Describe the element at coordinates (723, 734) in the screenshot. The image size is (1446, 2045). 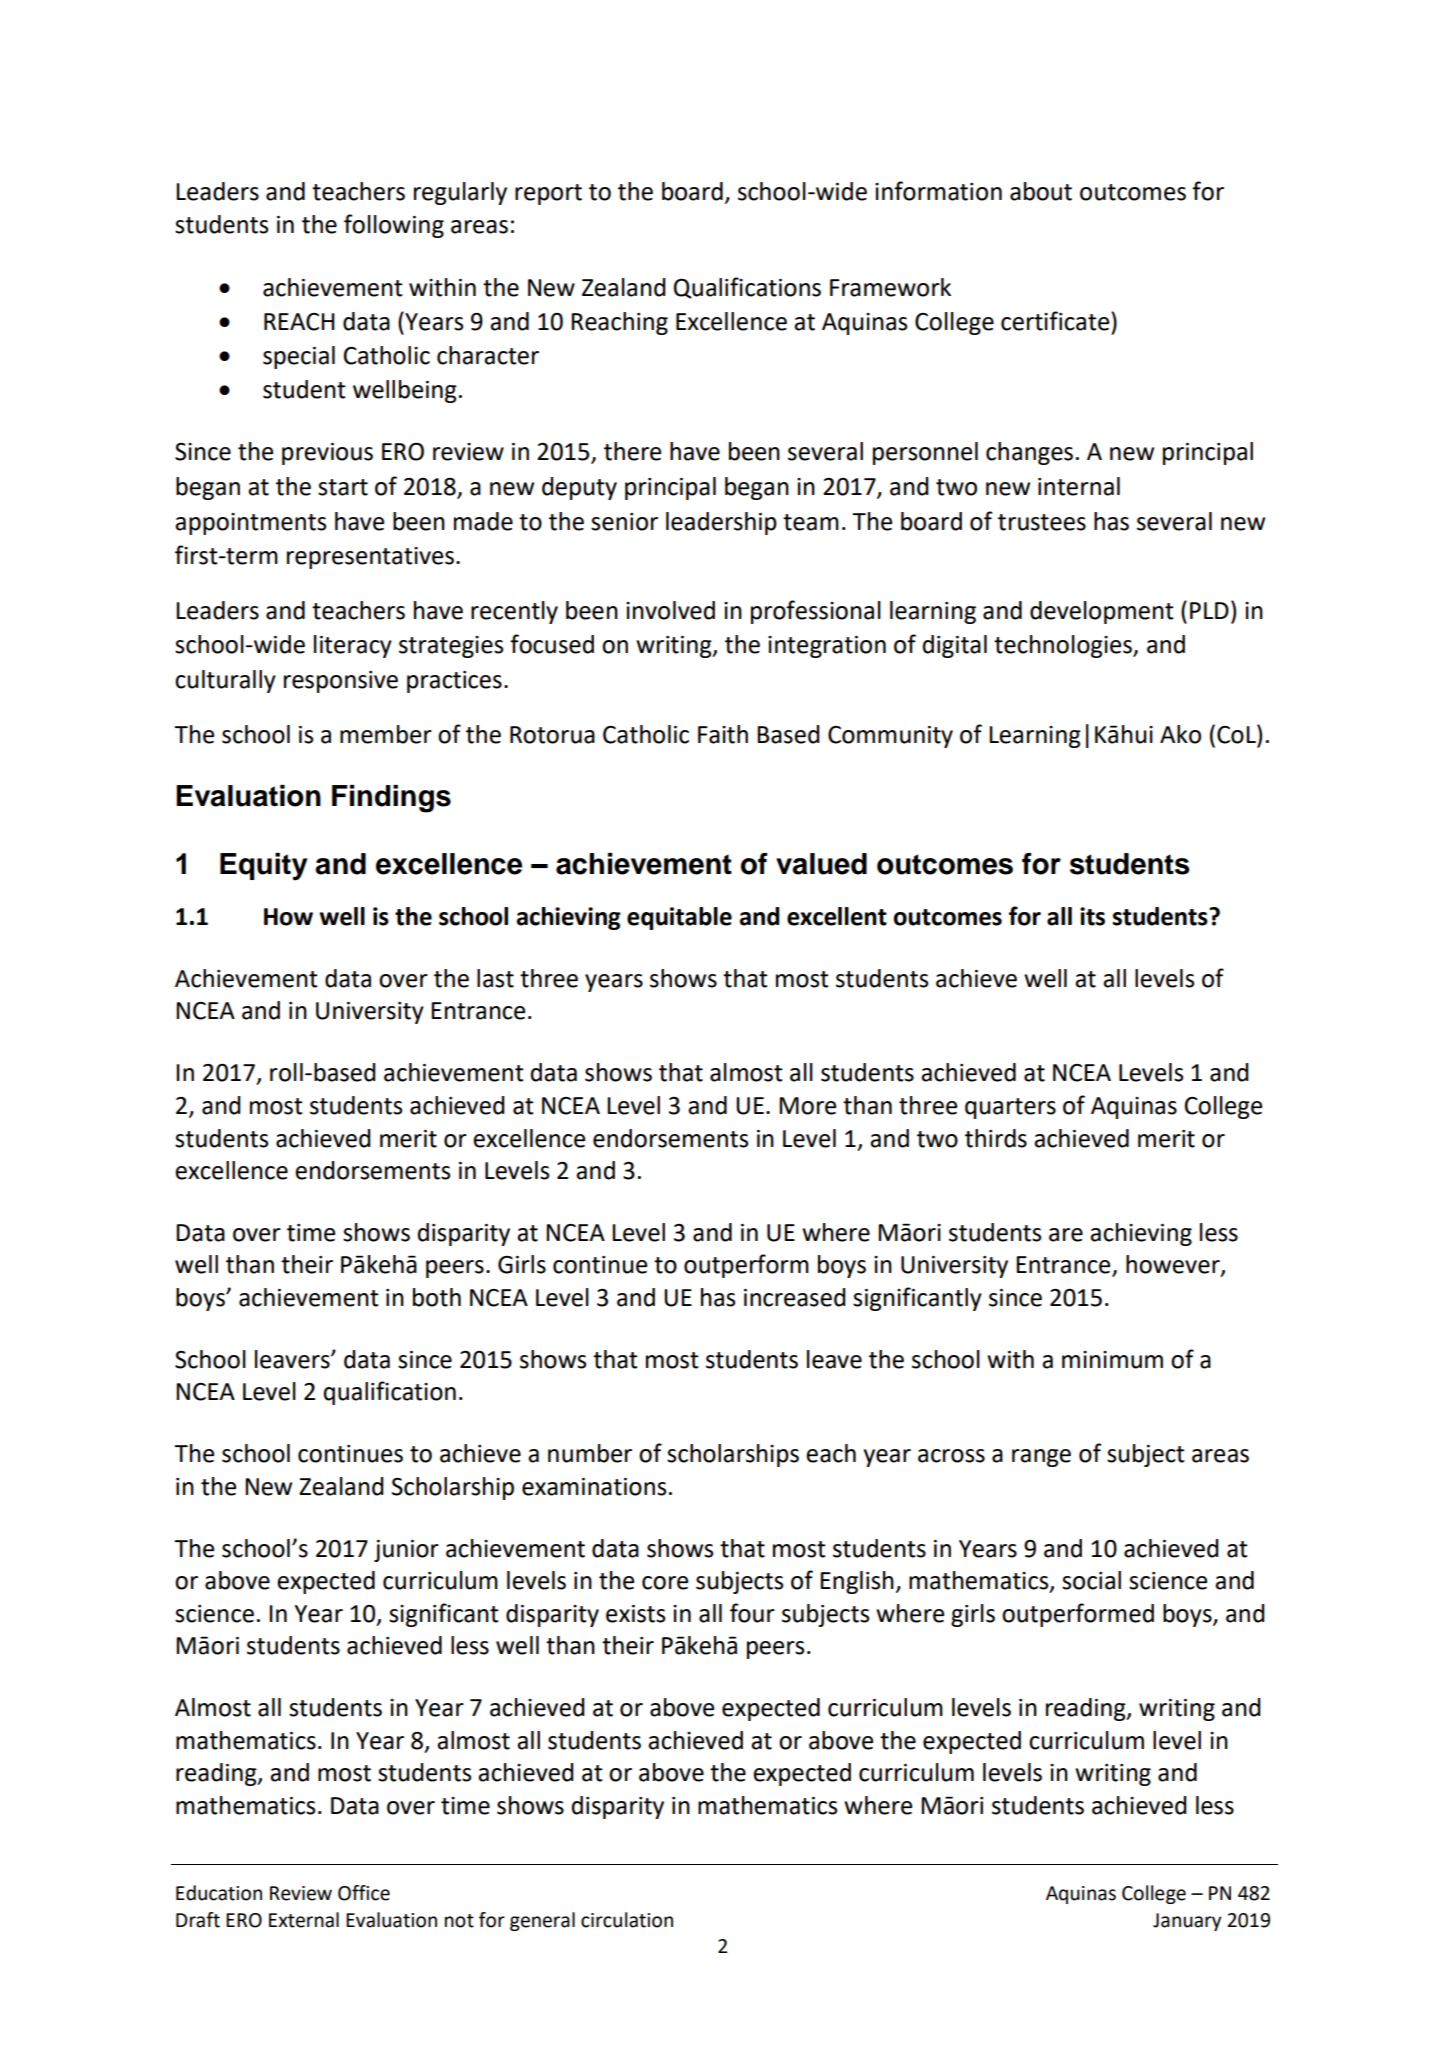
I see `Faith` at that location.
